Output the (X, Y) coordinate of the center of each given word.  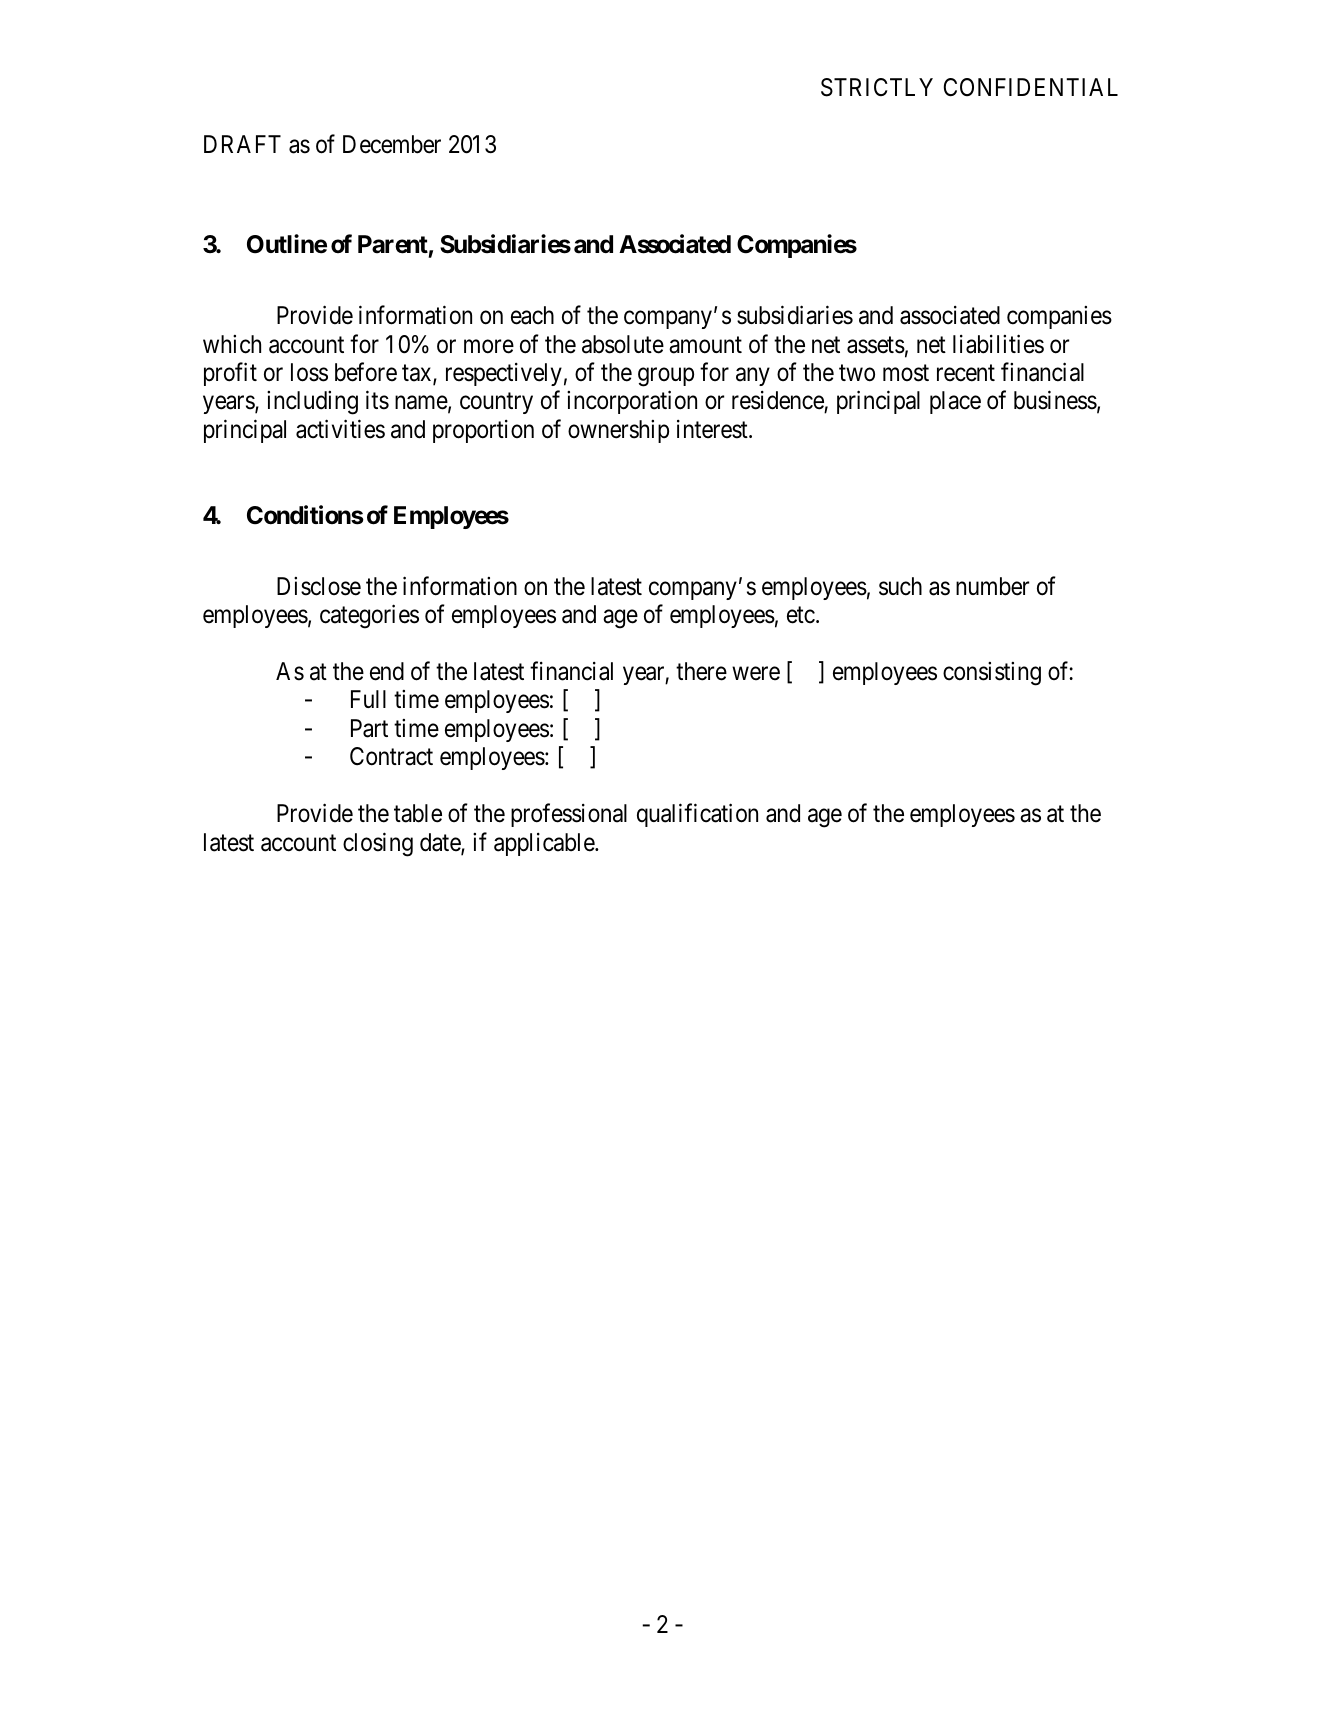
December (392, 144)
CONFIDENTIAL (1031, 87)
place (955, 402)
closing (378, 844)
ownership (618, 431)
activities (340, 429)
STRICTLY (877, 87)
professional (569, 815)
